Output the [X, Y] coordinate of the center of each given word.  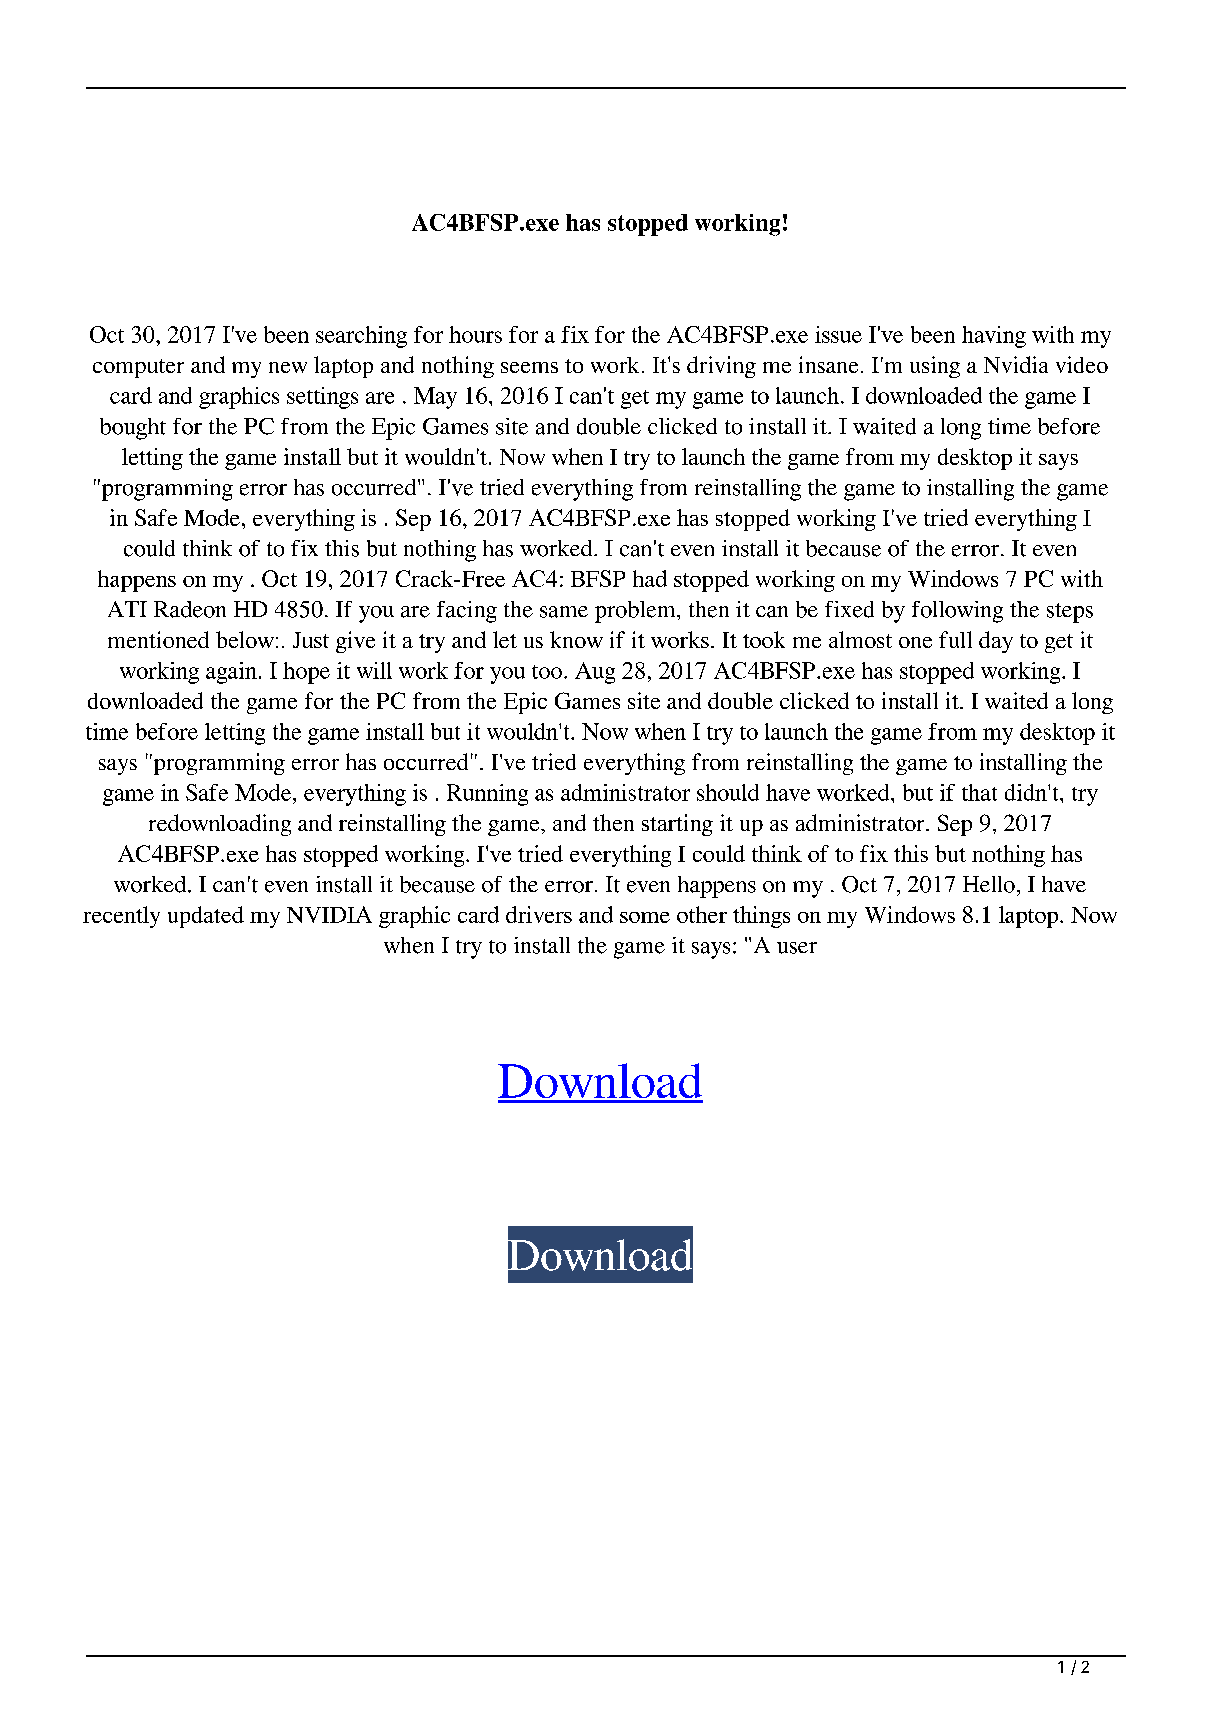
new [288, 367]
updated [206, 917]
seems [529, 367]
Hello [989, 884]
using [935, 367]
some [645, 917]
